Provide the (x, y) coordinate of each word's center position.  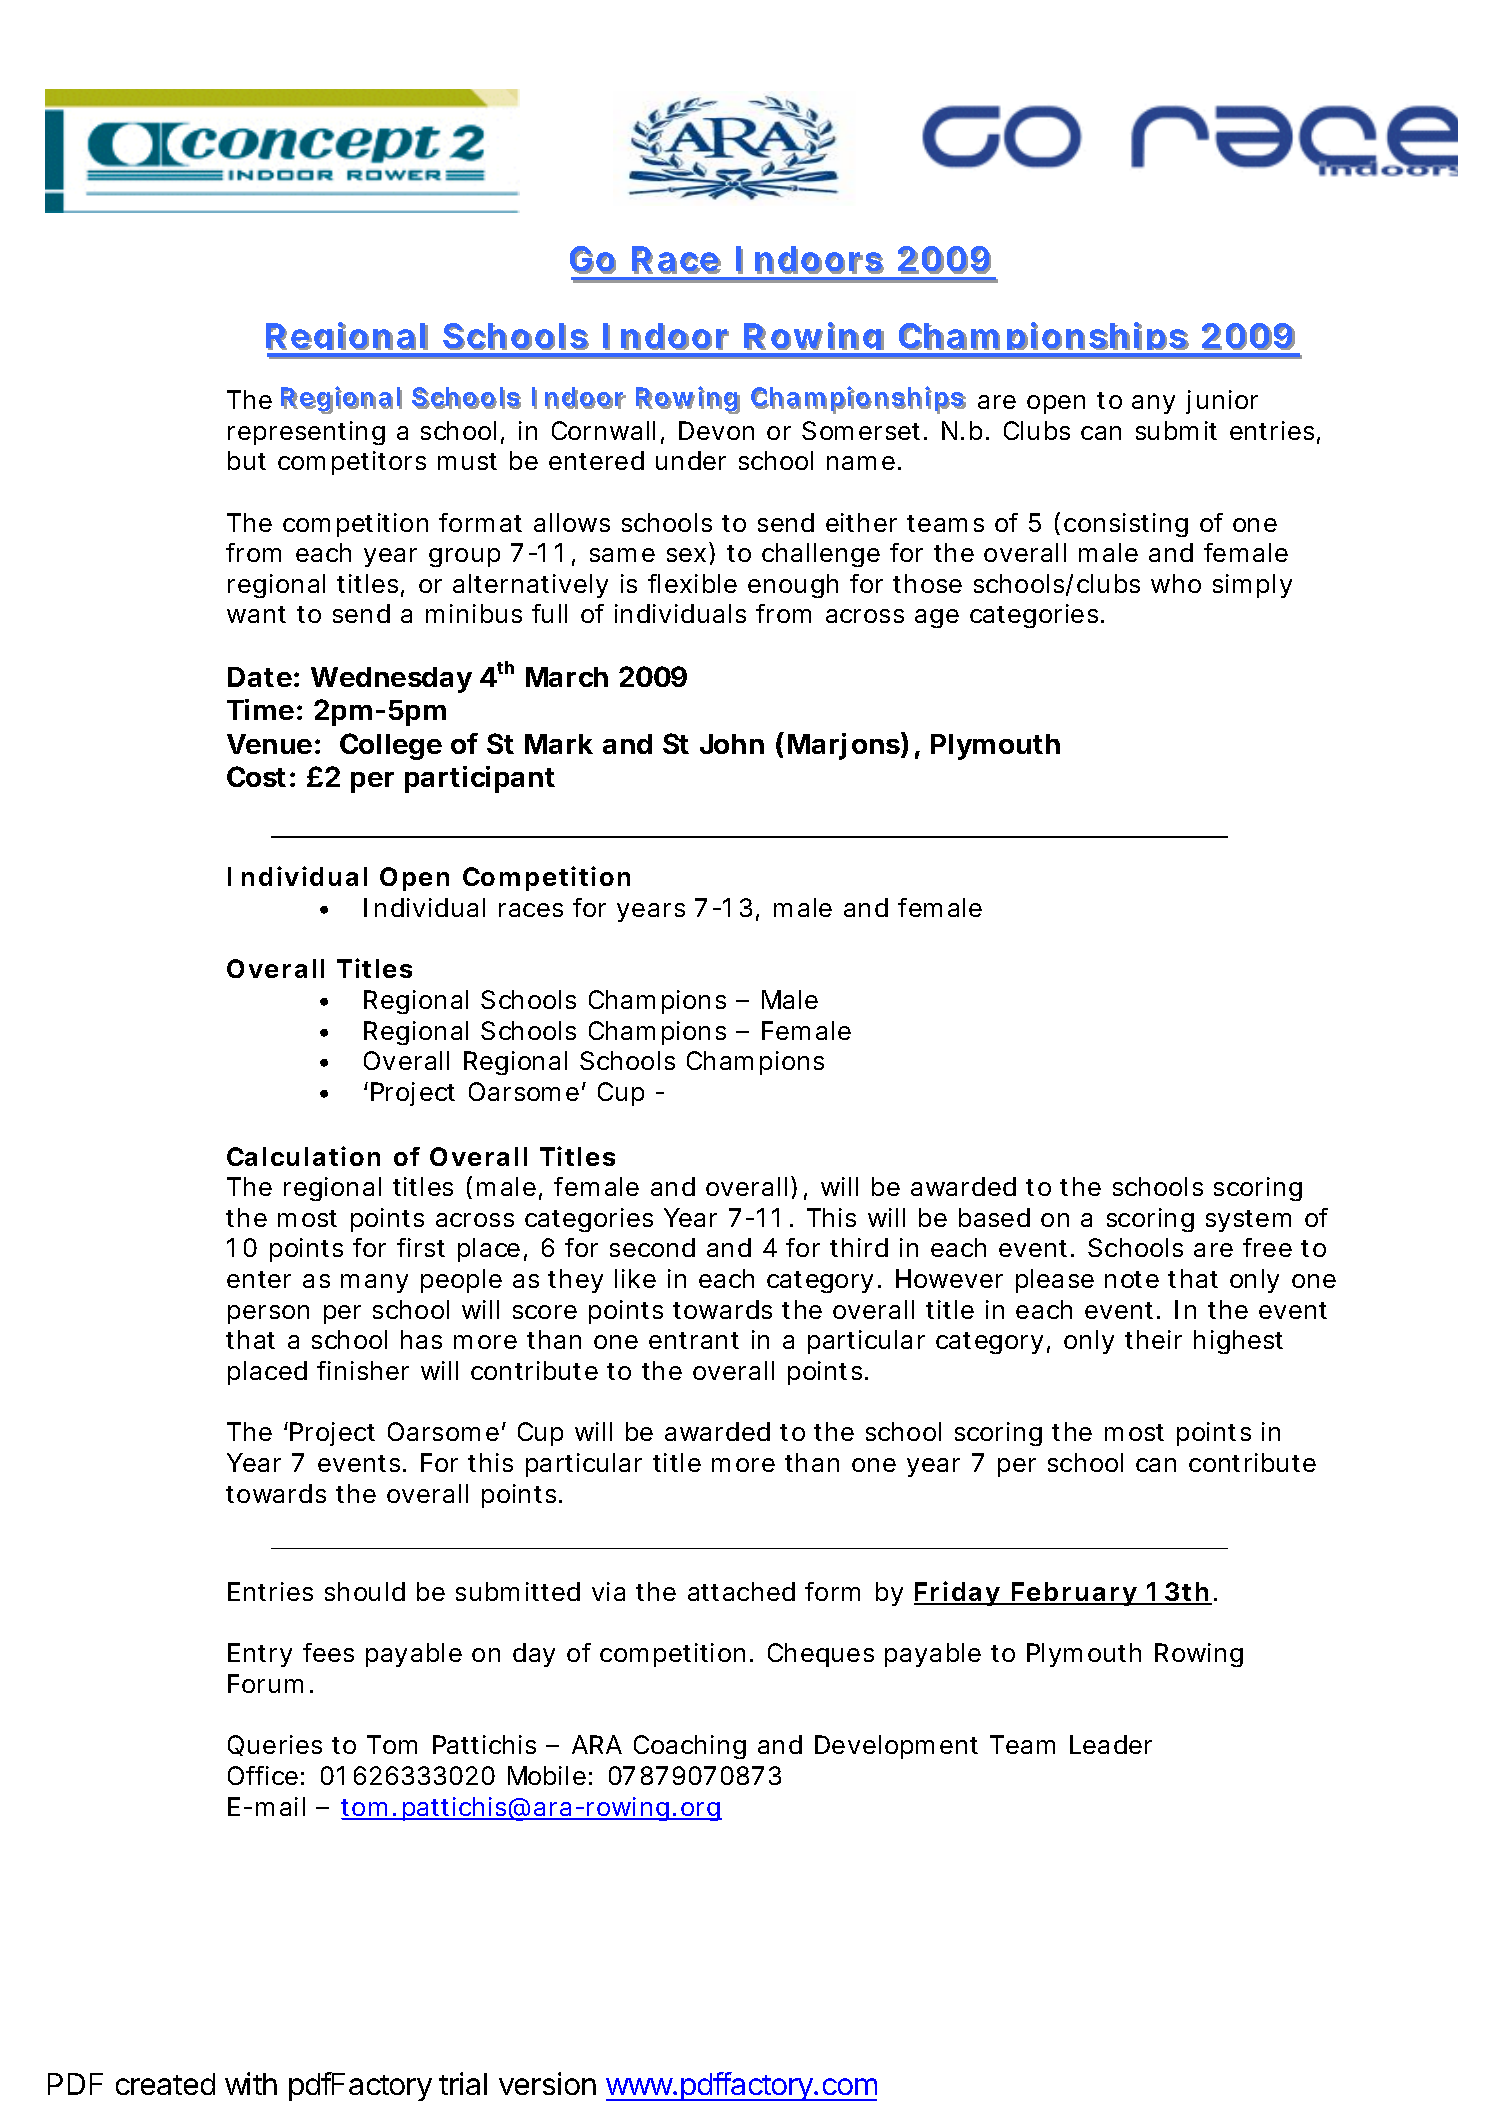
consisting (1126, 525)
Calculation (303, 1156)
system (1248, 1221)
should (365, 1591)
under (691, 460)
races (531, 910)
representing (306, 433)
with (251, 2083)
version (547, 2083)
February (1073, 1594)
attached (741, 1591)
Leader (1111, 1744)
